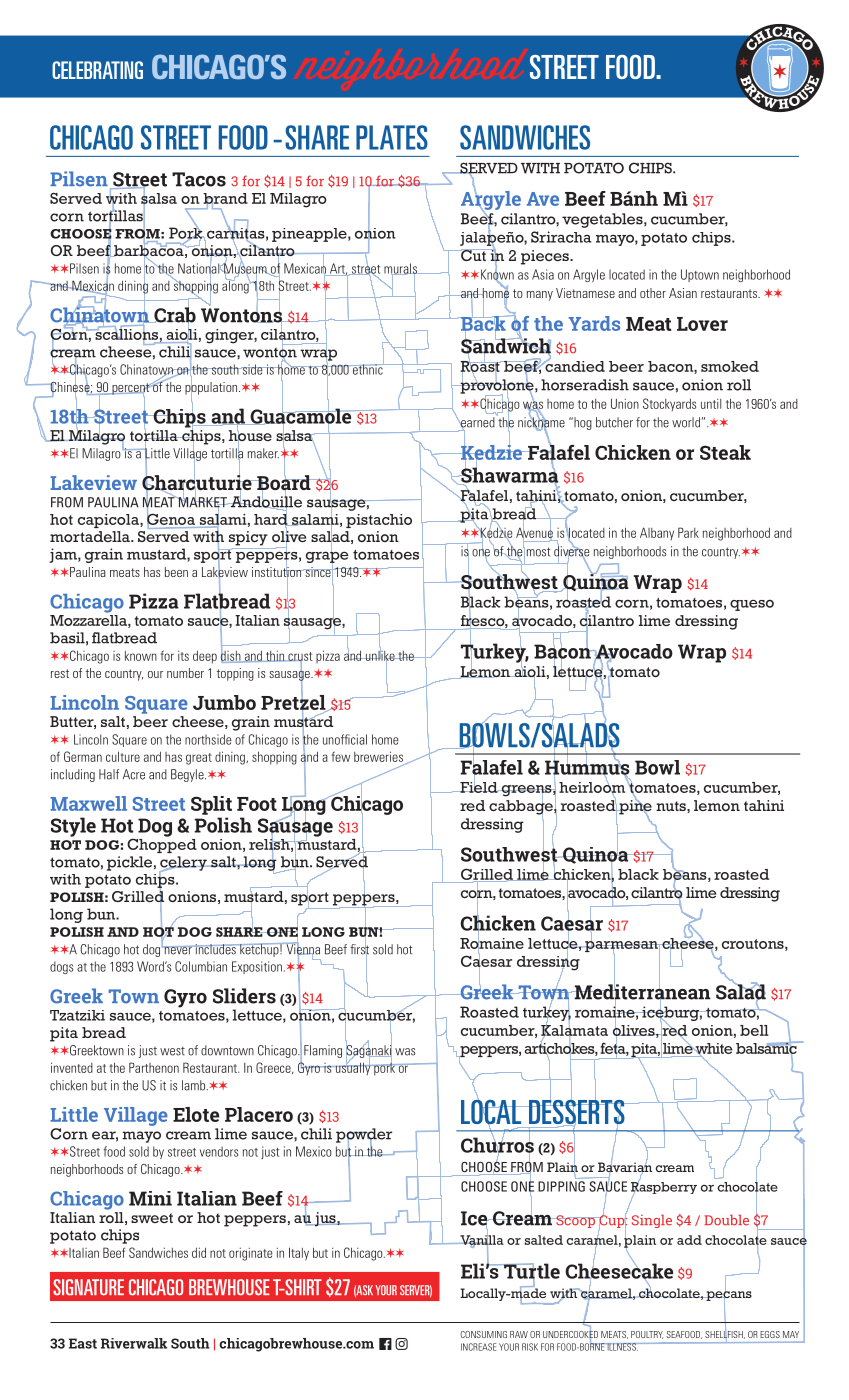  What do you see at coordinates (353, 1067) in the page?
I see `usually` at bounding box center [353, 1067].
